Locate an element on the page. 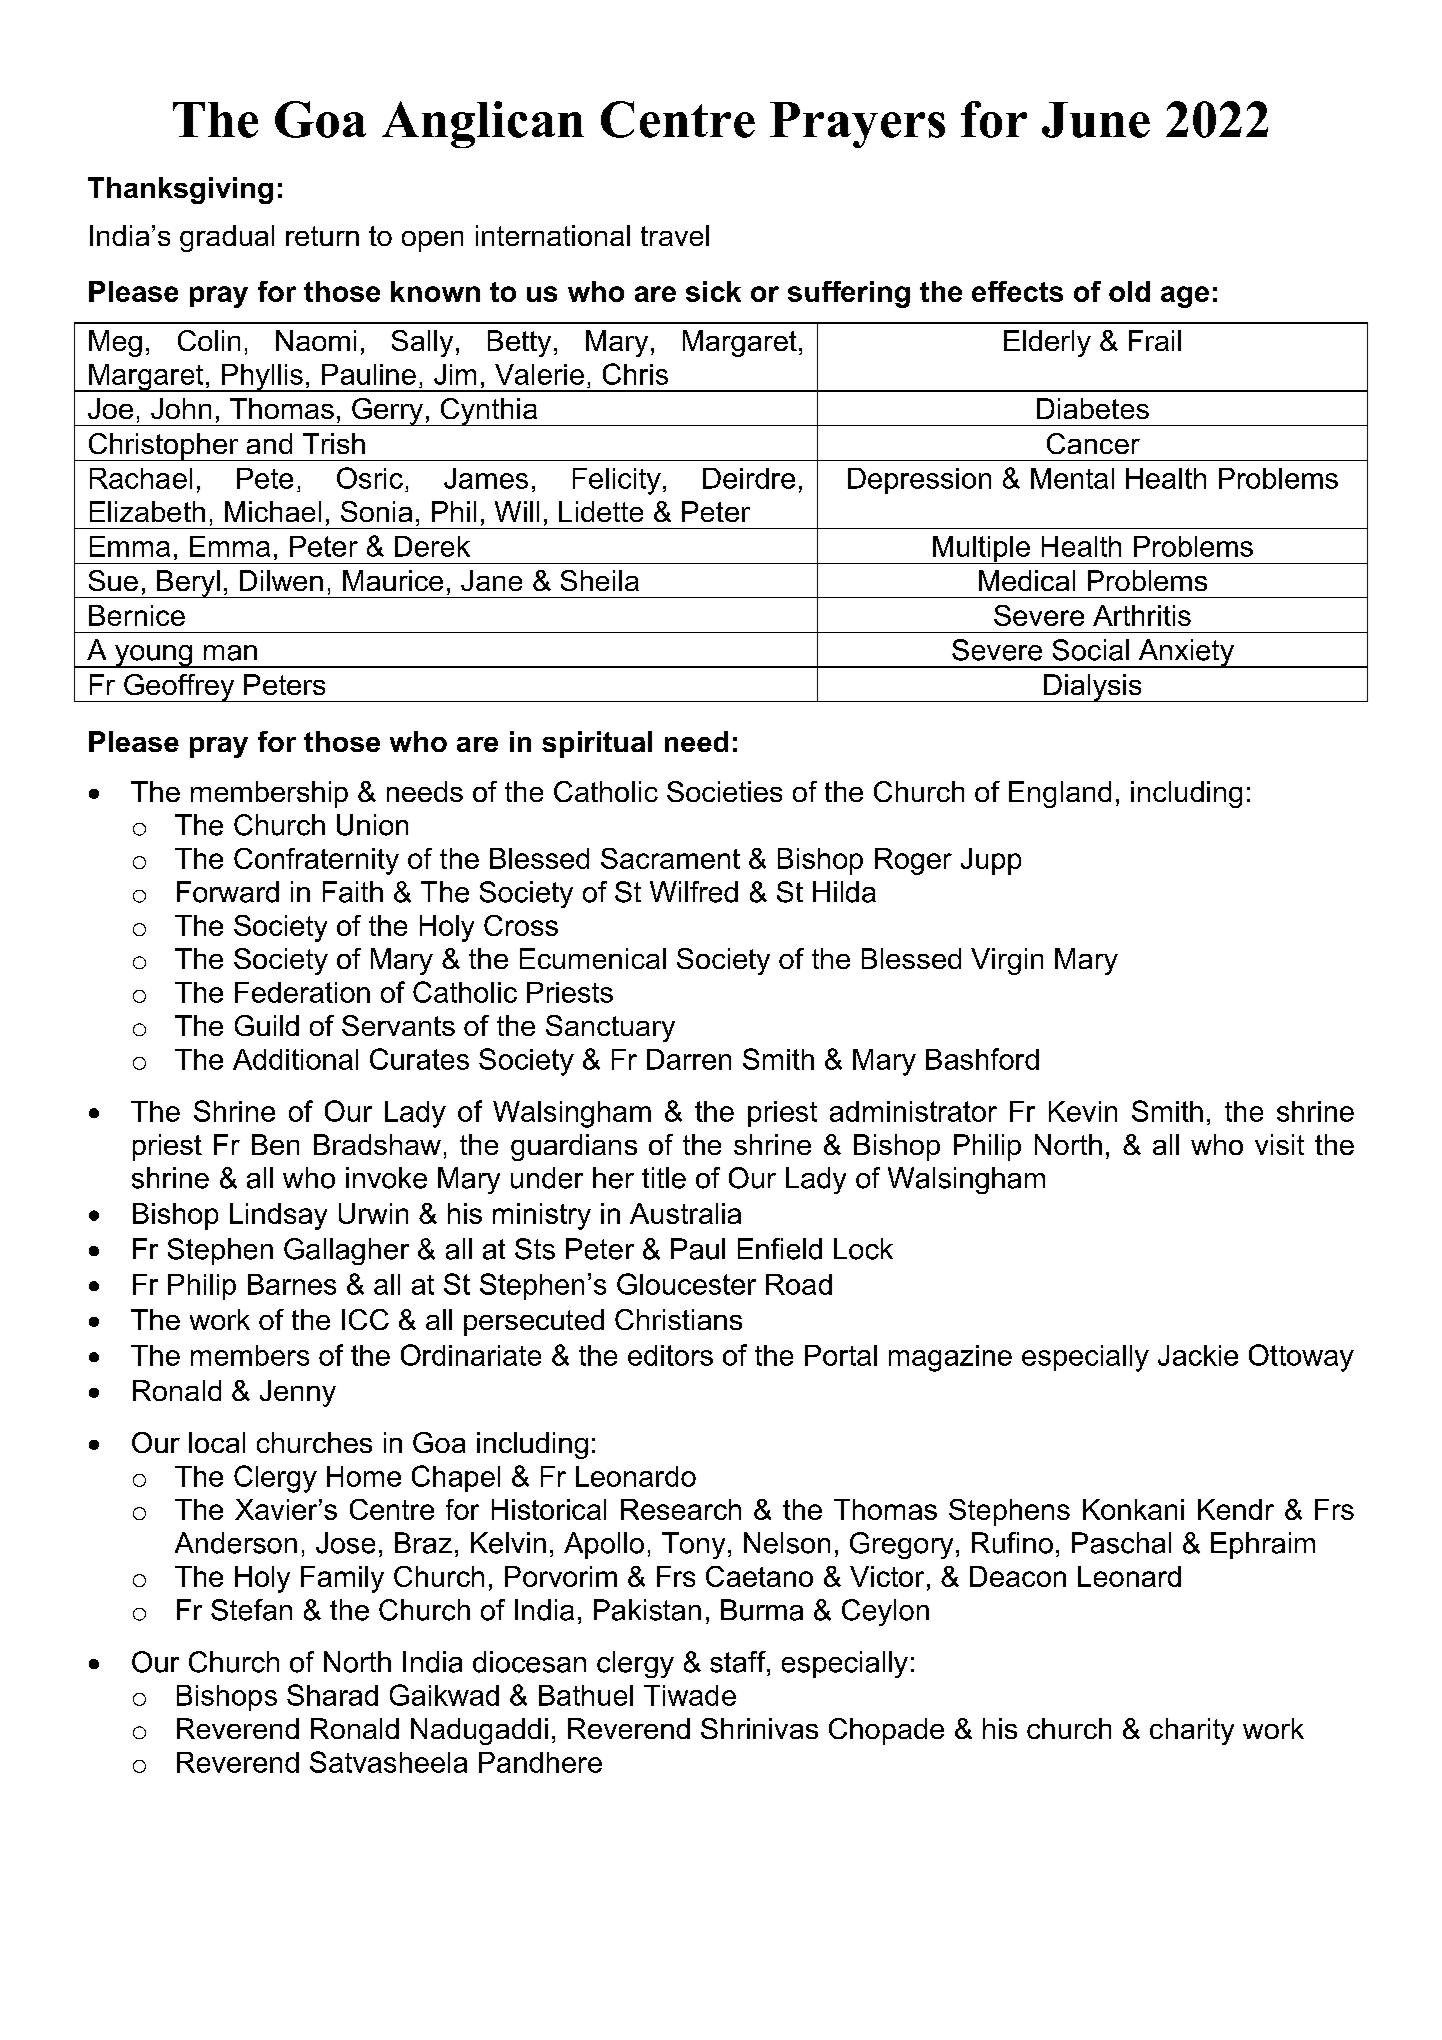 The height and width of the page is (2040, 1442). Forward is located at coordinates (228, 892).
